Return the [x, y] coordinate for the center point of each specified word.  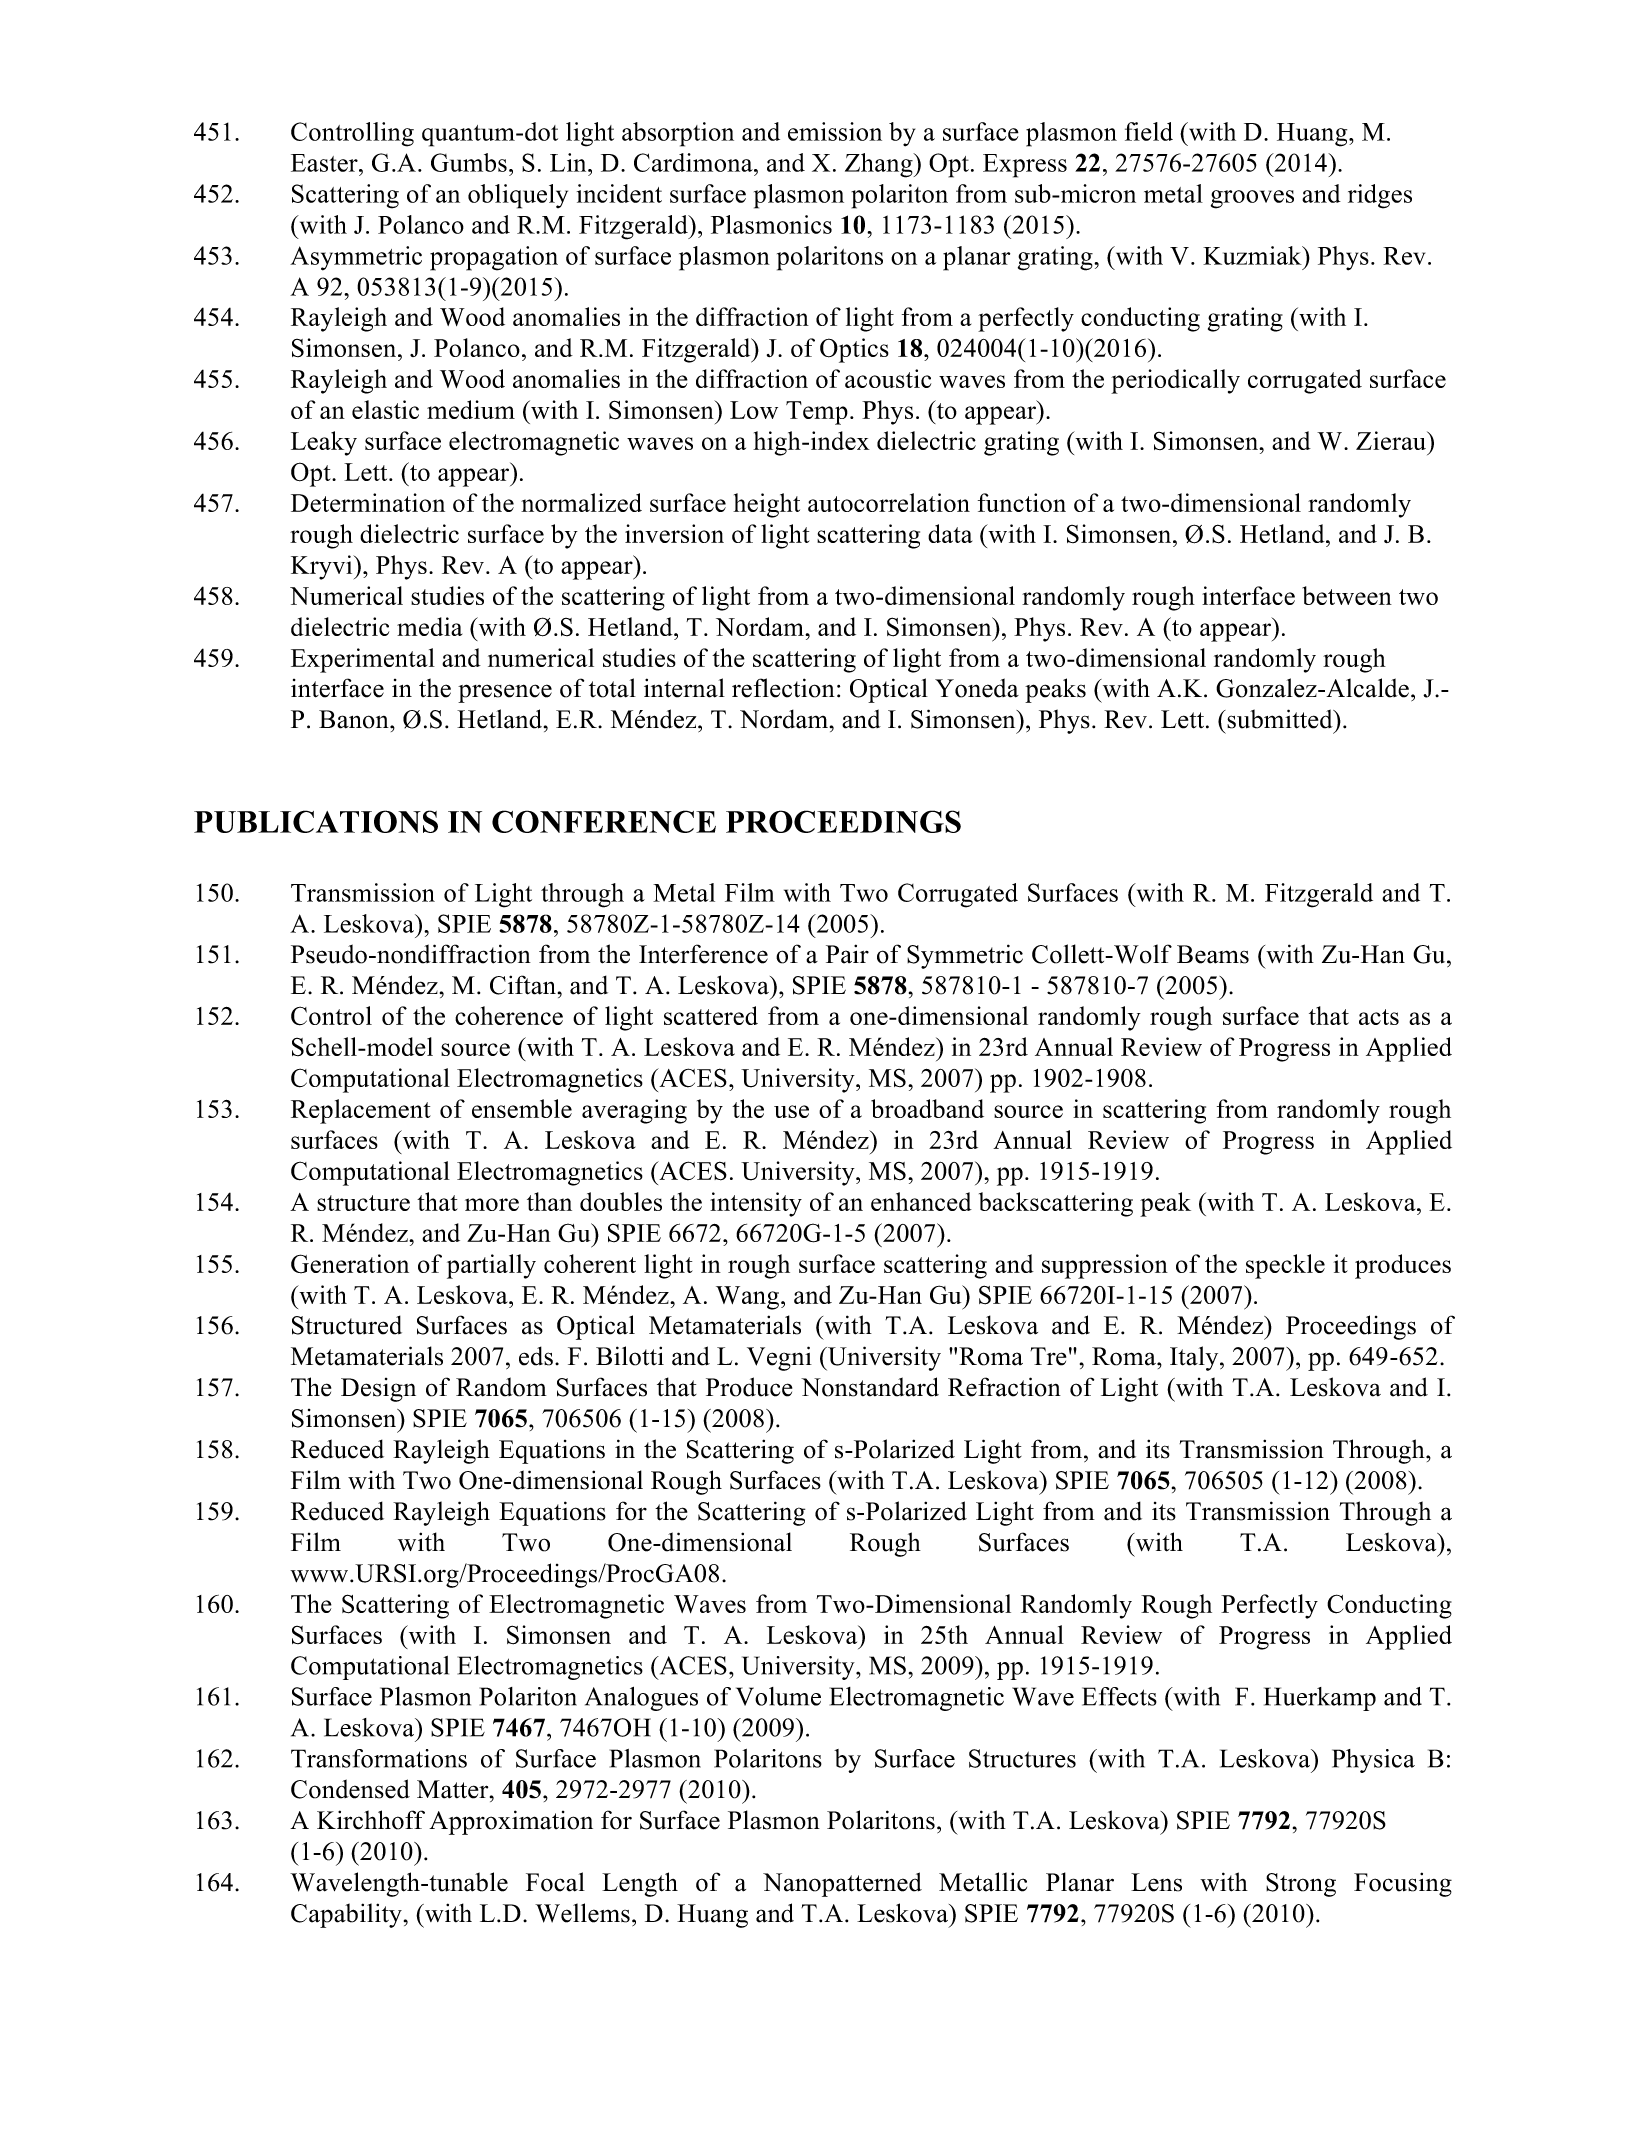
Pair [847, 954]
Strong [1301, 1885]
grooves [1252, 199]
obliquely [518, 196]
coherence [509, 1015]
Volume [778, 1696]
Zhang [880, 165]
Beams [1213, 954]
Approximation [511, 1822]
